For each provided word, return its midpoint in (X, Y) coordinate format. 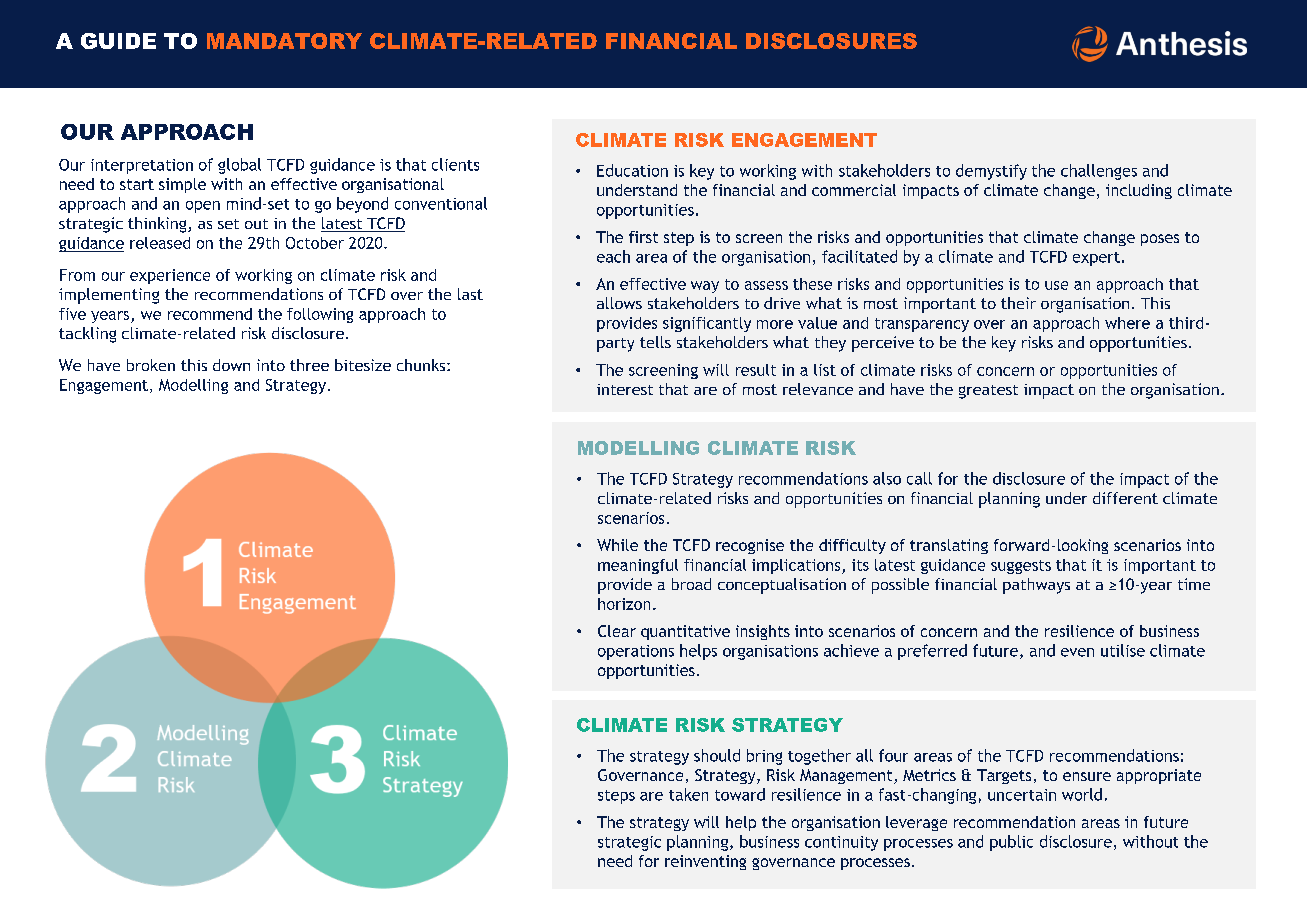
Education (632, 170)
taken (688, 794)
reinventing (705, 862)
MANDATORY (284, 41)
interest (625, 389)
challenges (1099, 172)
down (231, 365)
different (1125, 498)
